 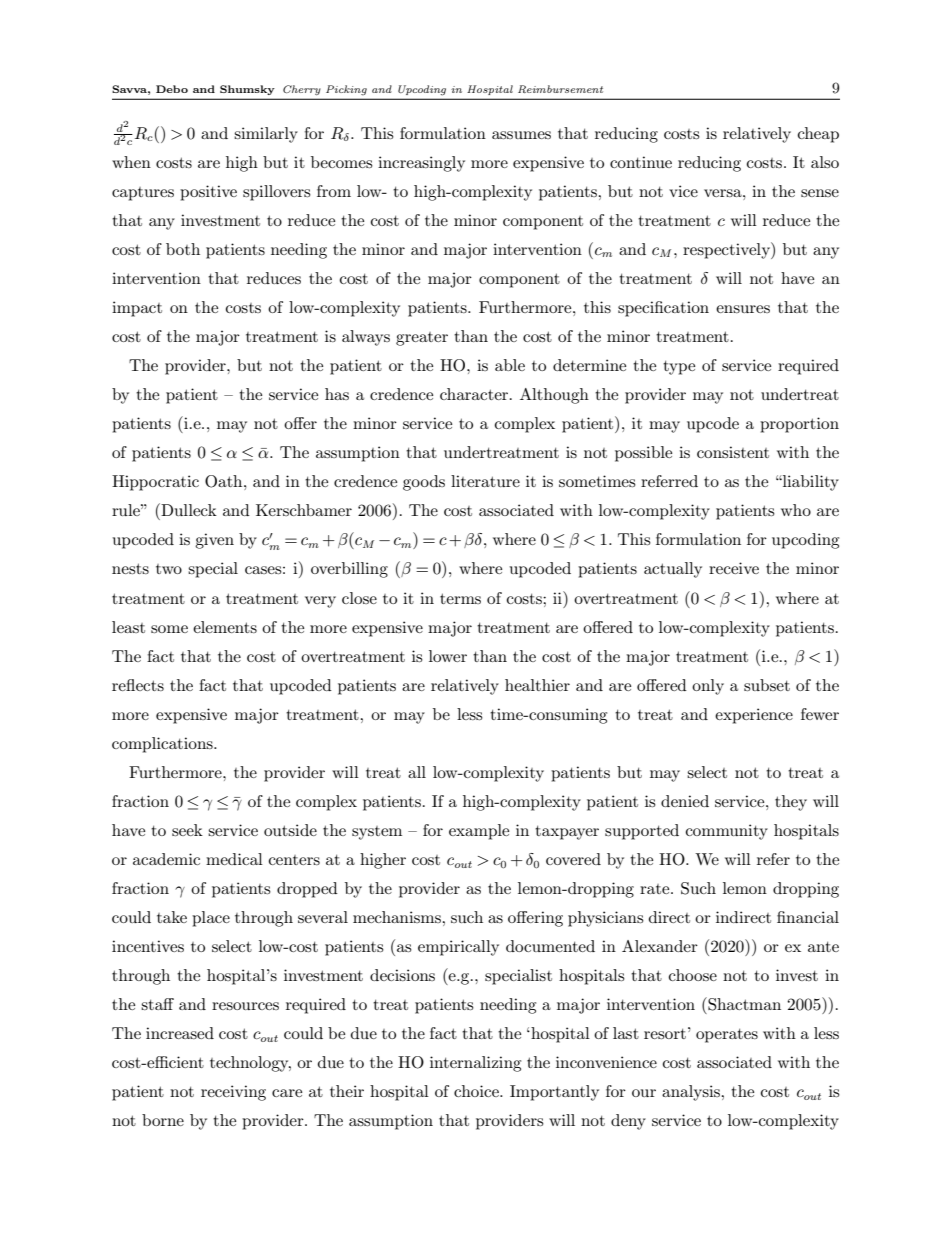 What do you see at coordinates (818, 135) in the screenshot?
I see `cheap` at bounding box center [818, 135].
